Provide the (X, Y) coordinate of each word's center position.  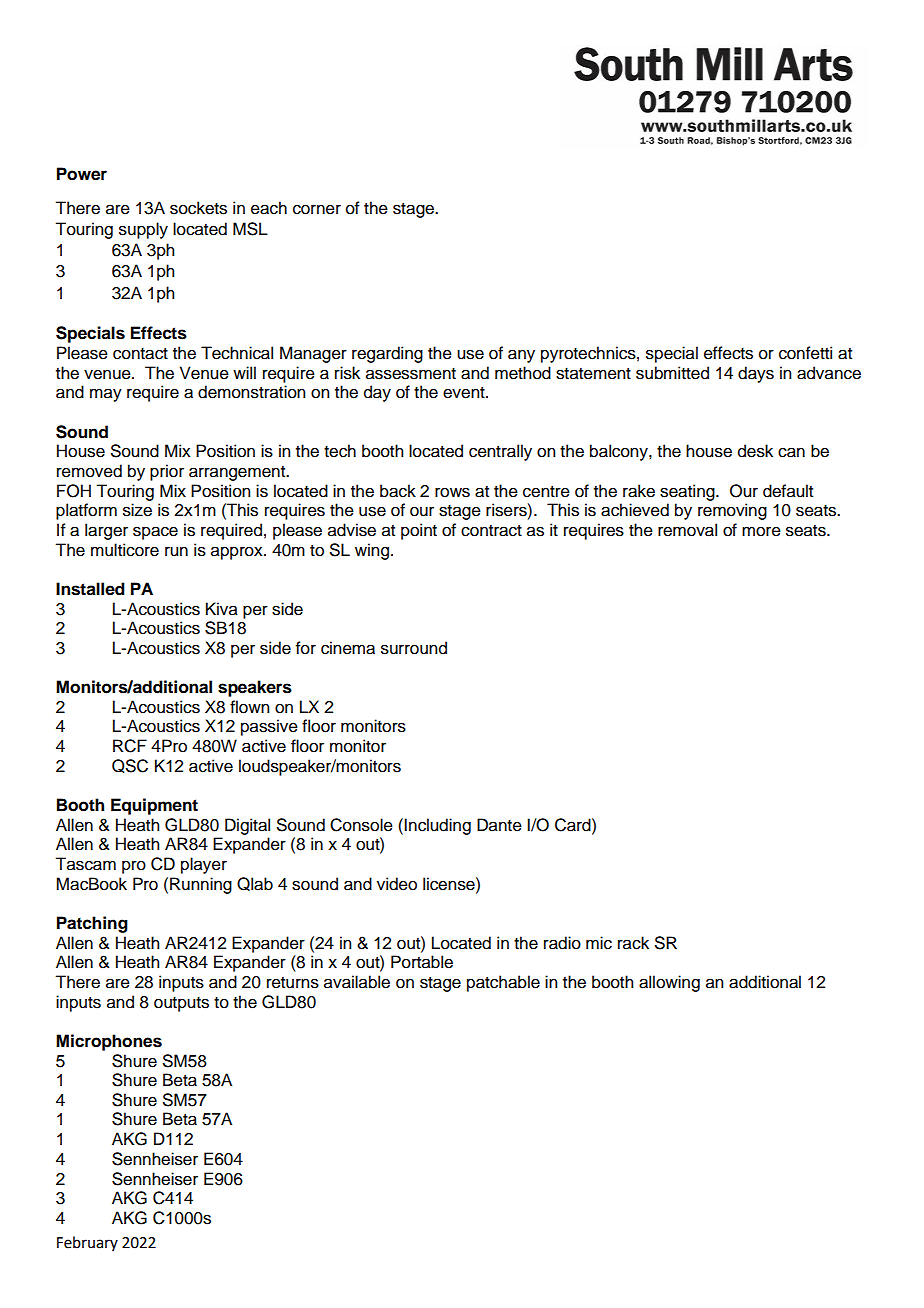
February (87, 1243)
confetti (805, 353)
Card (574, 825)
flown (249, 707)
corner (317, 209)
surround (414, 648)
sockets (198, 208)
